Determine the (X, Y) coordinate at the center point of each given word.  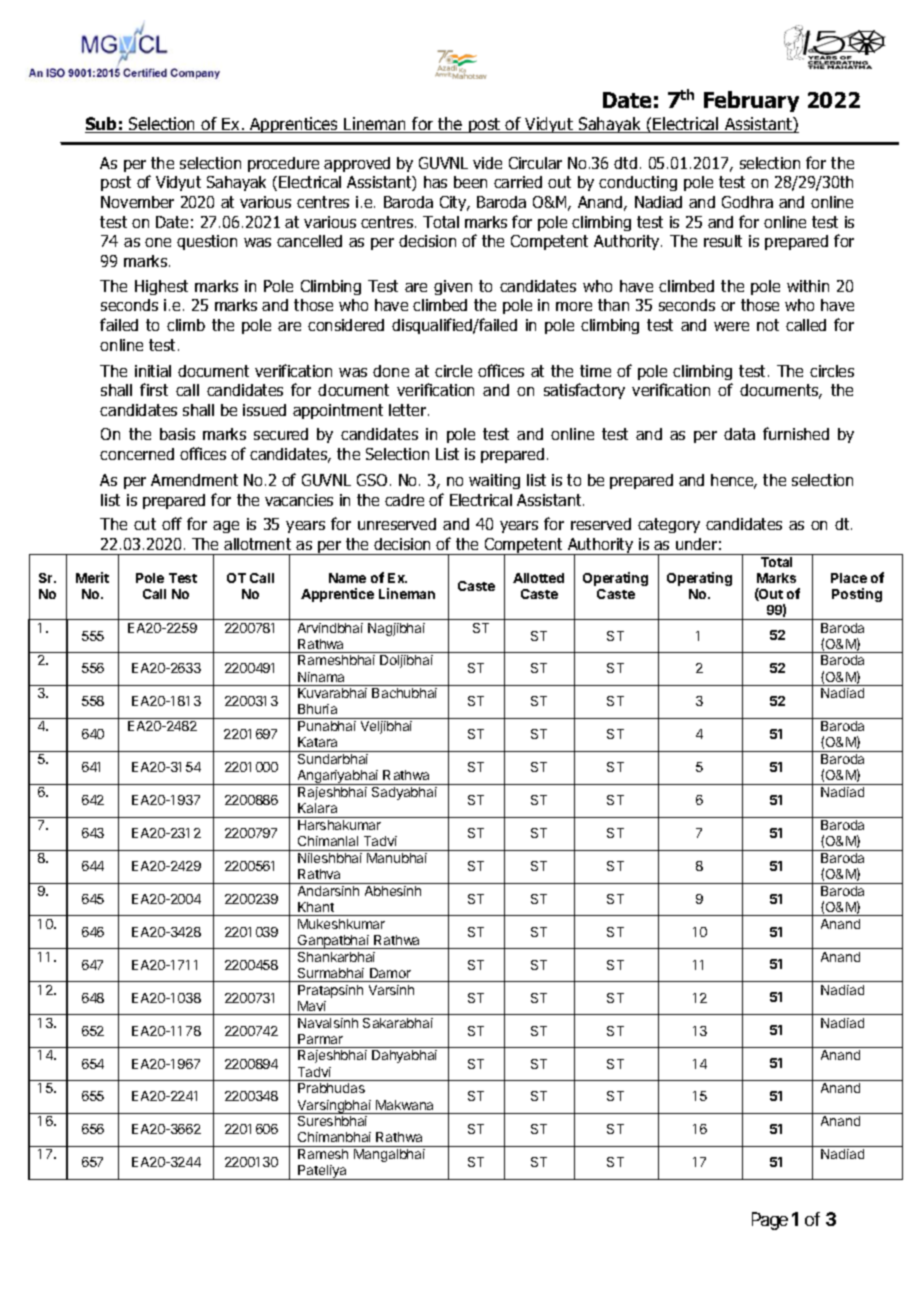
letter (409, 410)
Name (347, 578)
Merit (92, 577)
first (154, 389)
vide (487, 163)
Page (770, 1221)
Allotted (538, 578)
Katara (317, 742)
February (751, 101)
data (739, 434)
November (137, 202)
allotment (257, 544)
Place (849, 578)
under (696, 544)
